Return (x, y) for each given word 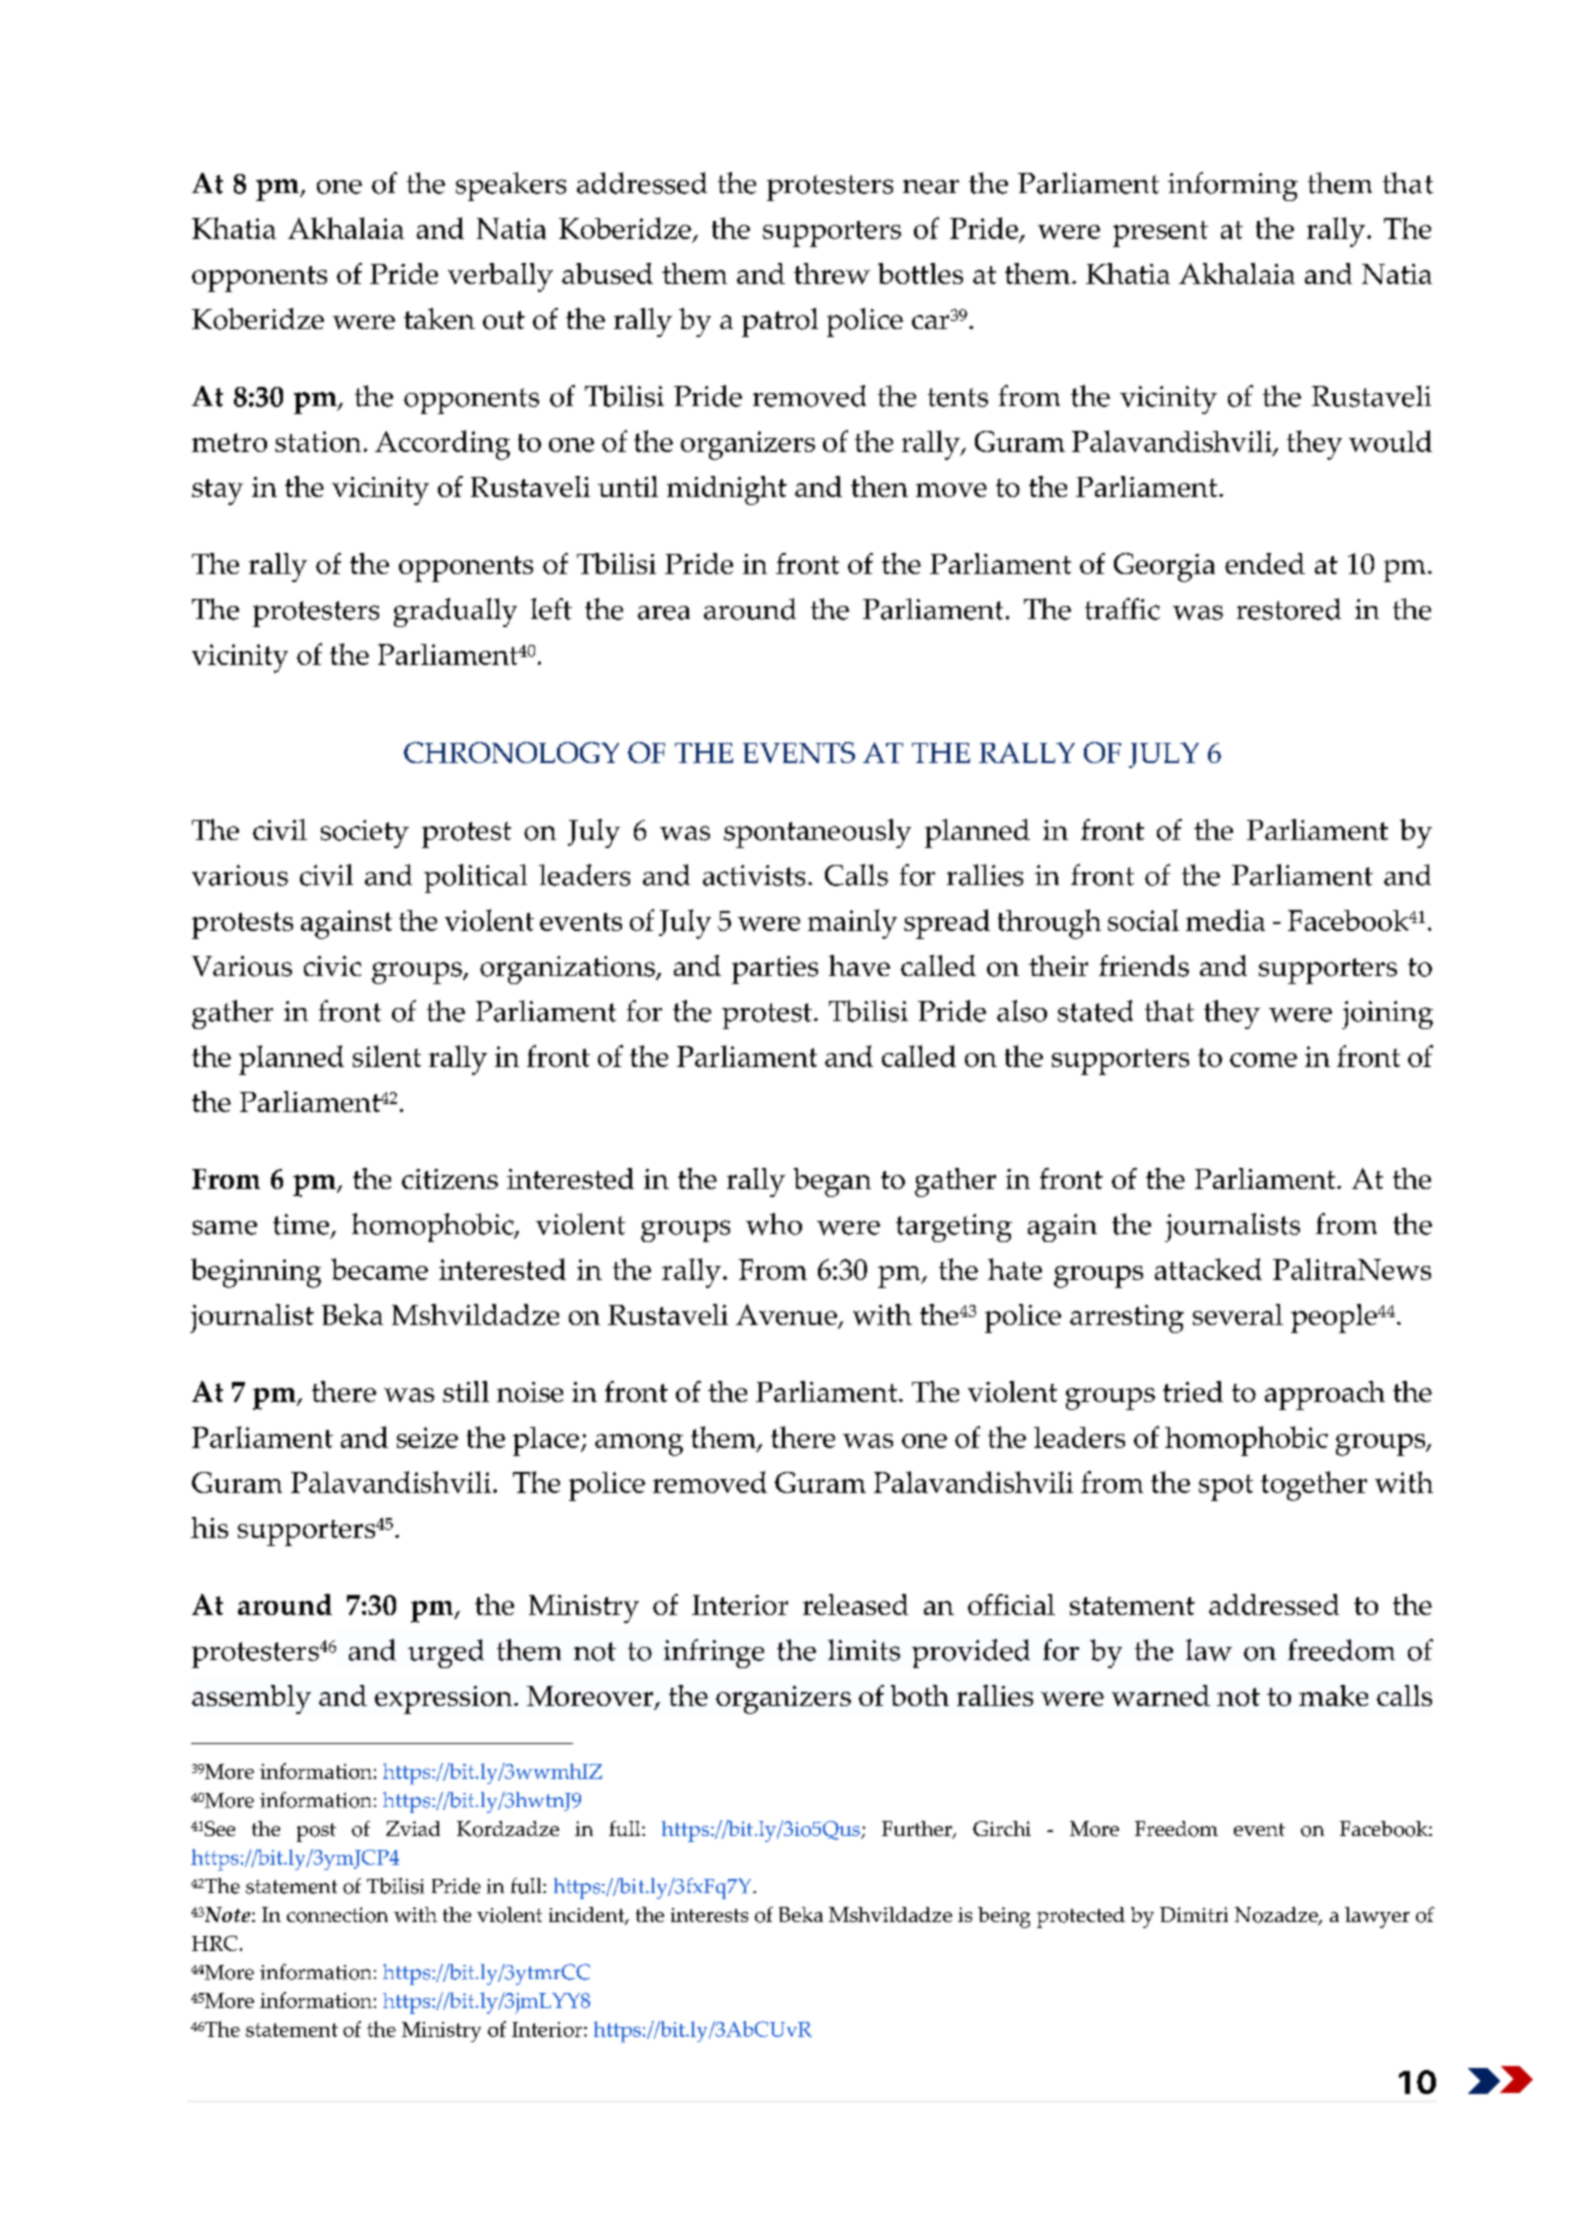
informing (1233, 186)
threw (832, 273)
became (379, 1269)
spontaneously (817, 833)
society (365, 834)
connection (337, 1915)
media (1225, 920)
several (1238, 1314)
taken (439, 318)
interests (709, 1915)
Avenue (787, 1316)
